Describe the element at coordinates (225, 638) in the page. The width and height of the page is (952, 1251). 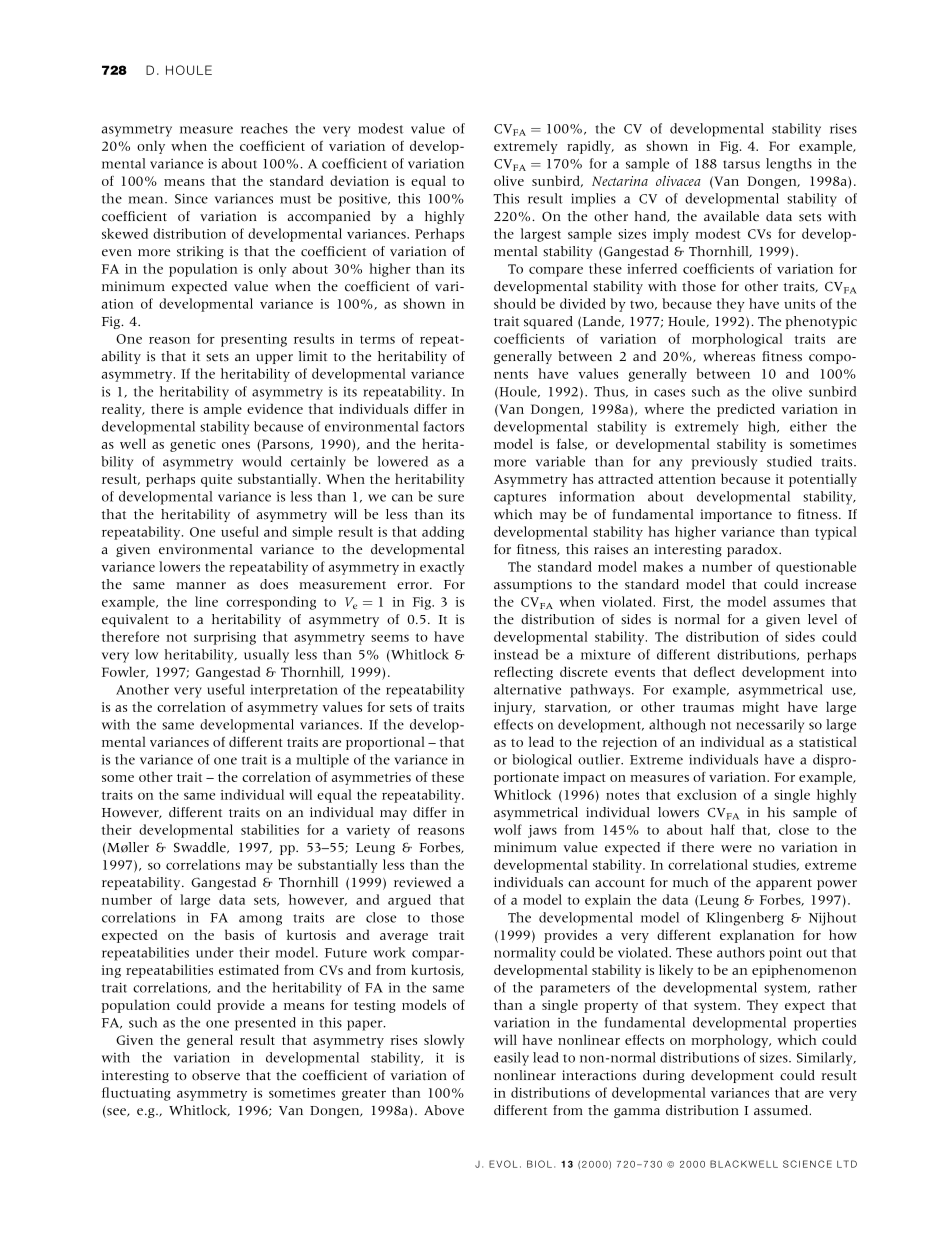
I see `surprising` at that location.
